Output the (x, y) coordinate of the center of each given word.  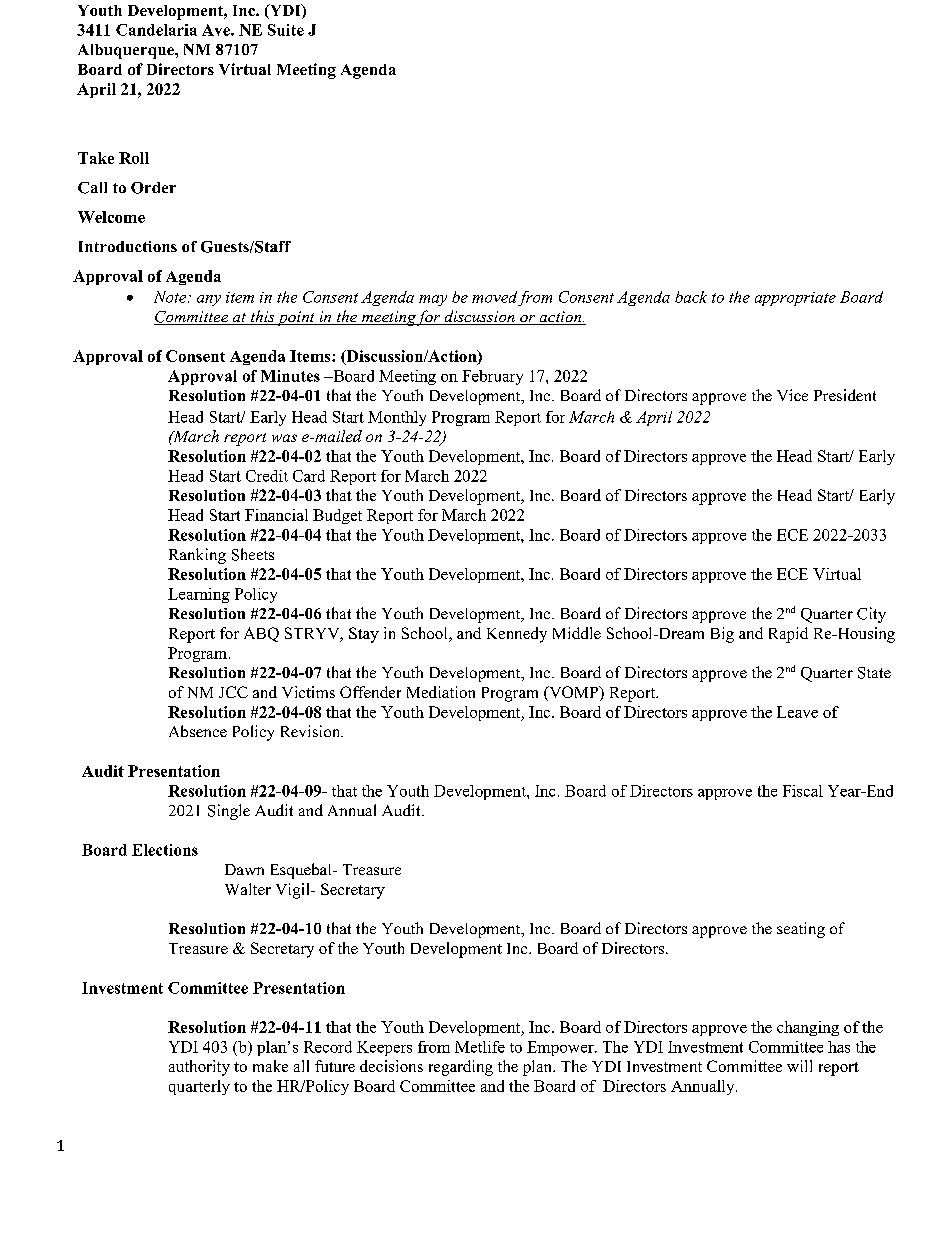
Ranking (197, 556)
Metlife (480, 1047)
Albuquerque (127, 51)
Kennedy (517, 635)
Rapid (788, 635)
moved (494, 297)
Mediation (441, 692)
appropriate (795, 299)
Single (229, 812)
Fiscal (803, 791)
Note (171, 297)
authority (199, 1068)
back (691, 297)
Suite (286, 30)
